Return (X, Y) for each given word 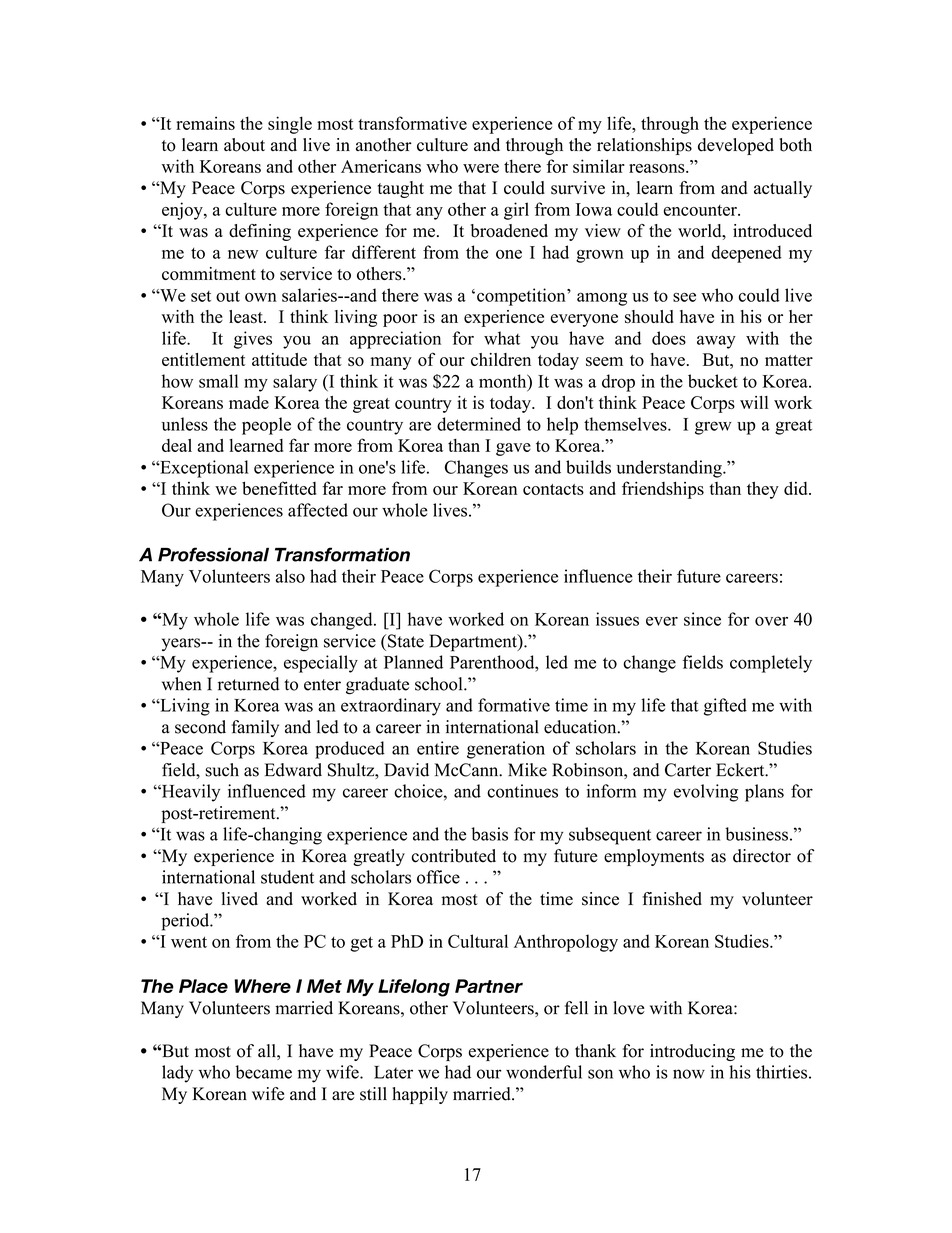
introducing (692, 1052)
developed (736, 146)
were (481, 168)
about (244, 145)
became (263, 1072)
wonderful (544, 1072)
